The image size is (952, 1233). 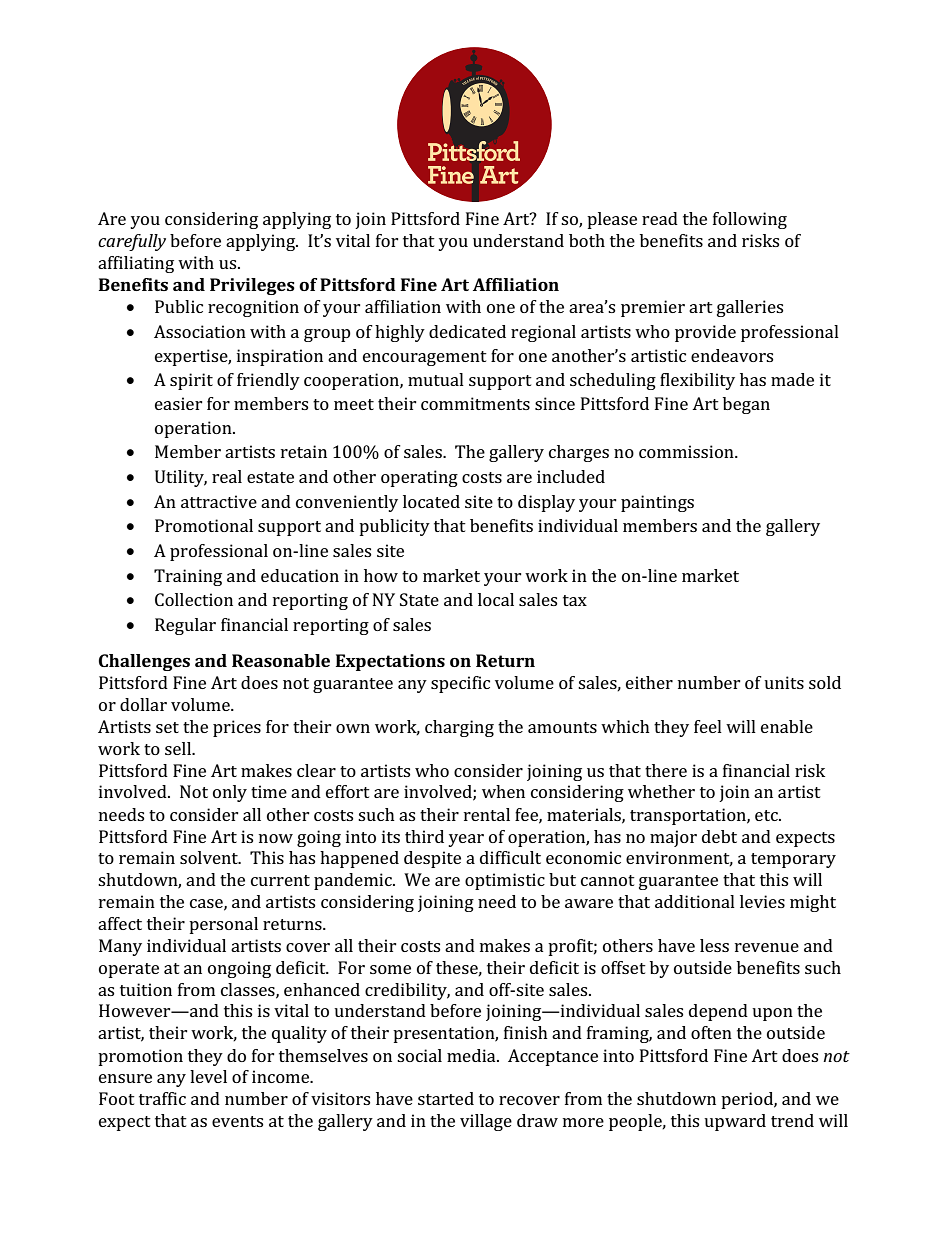 I want to click on carefully, so click(x=132, y=242).
